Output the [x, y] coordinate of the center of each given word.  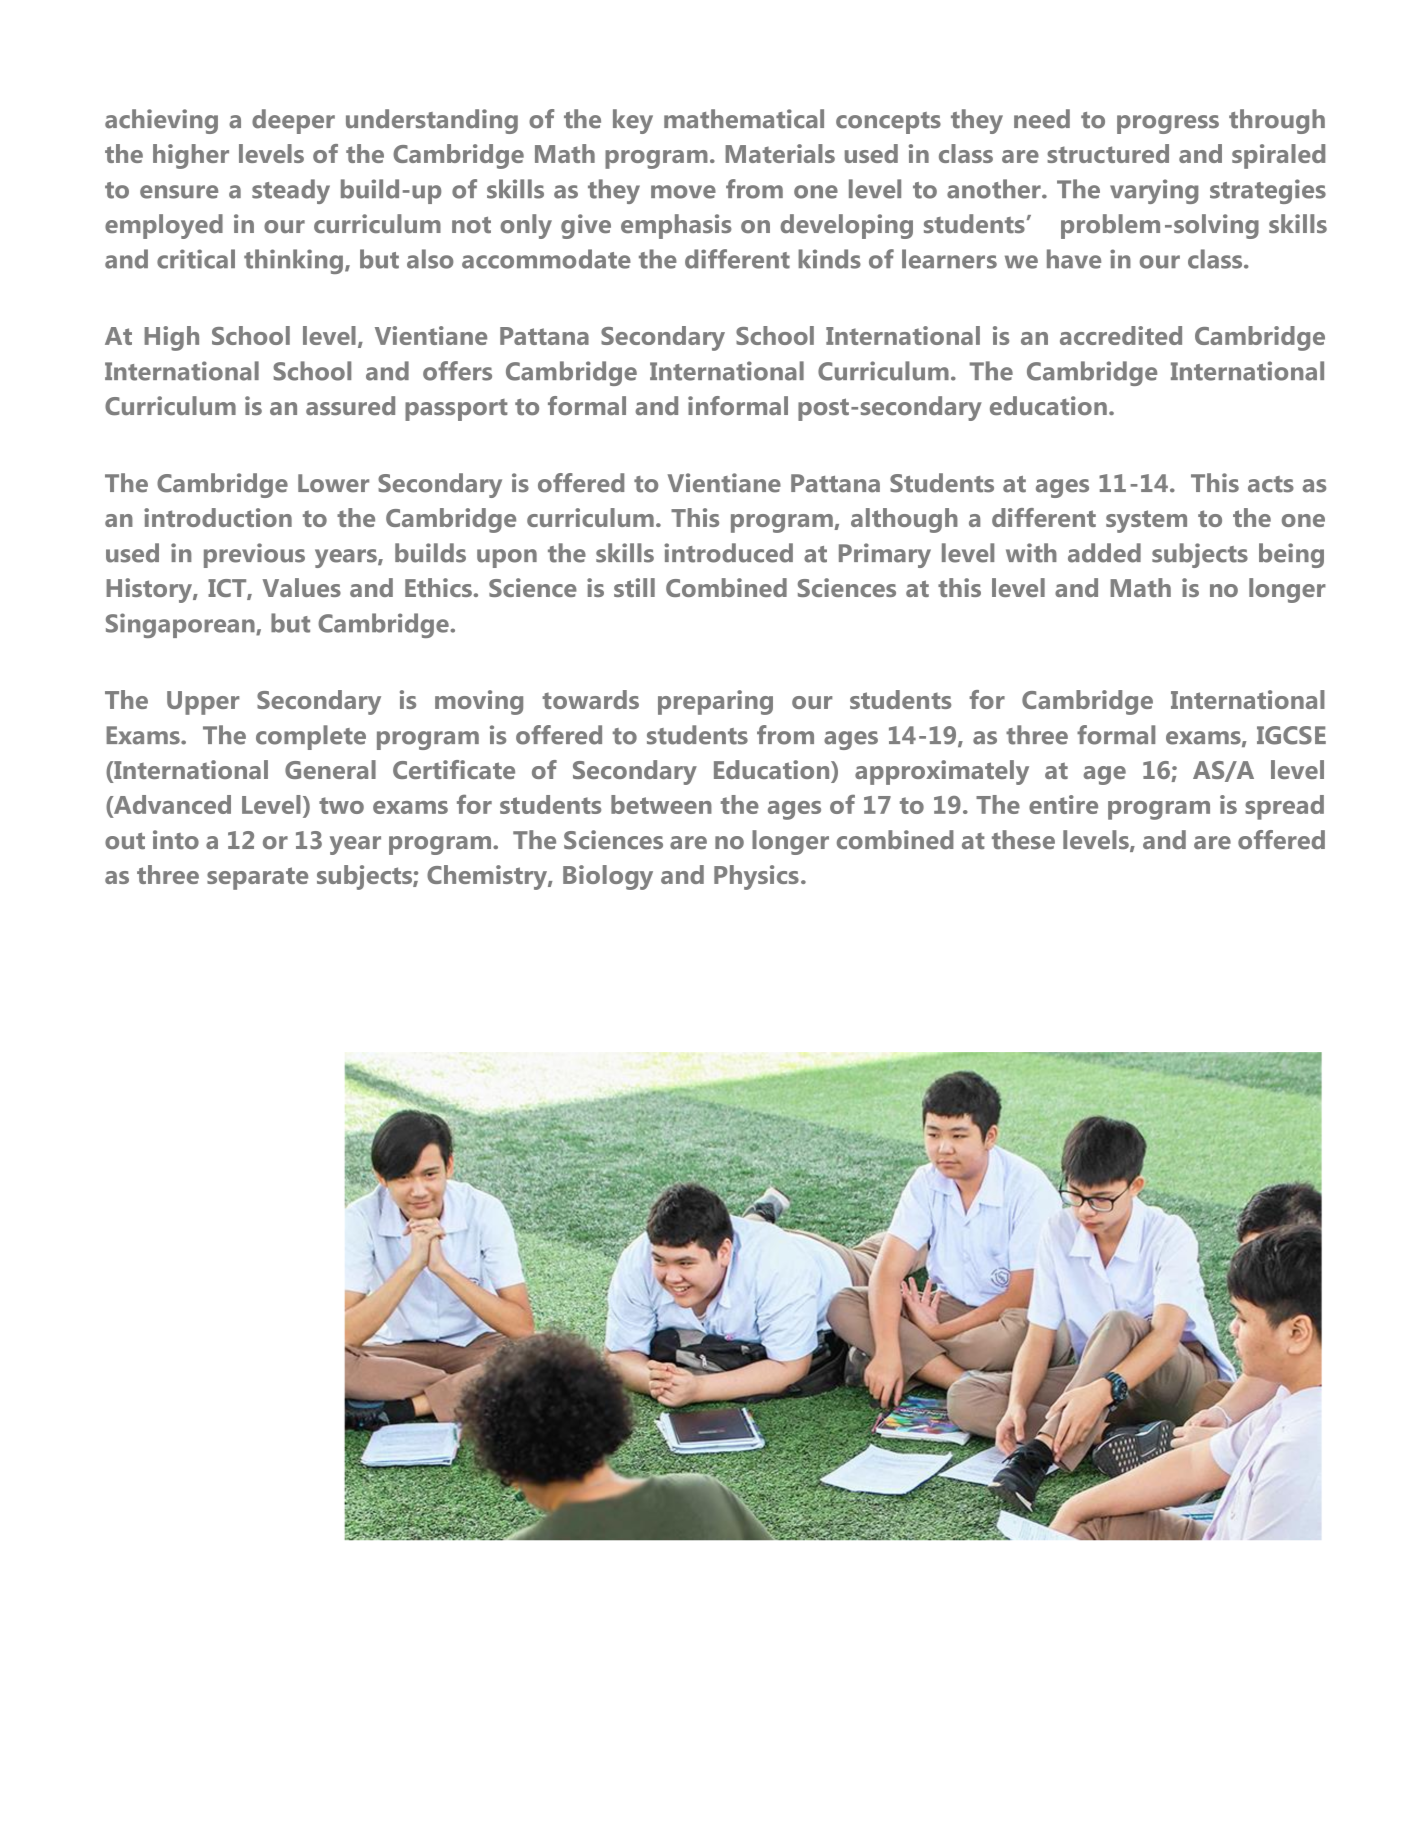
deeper [293, 121]
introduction [218, 517]
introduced [728, 553]
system [1146, 521]
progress [1168, 124]
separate [257, 878]
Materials [780, 153]
